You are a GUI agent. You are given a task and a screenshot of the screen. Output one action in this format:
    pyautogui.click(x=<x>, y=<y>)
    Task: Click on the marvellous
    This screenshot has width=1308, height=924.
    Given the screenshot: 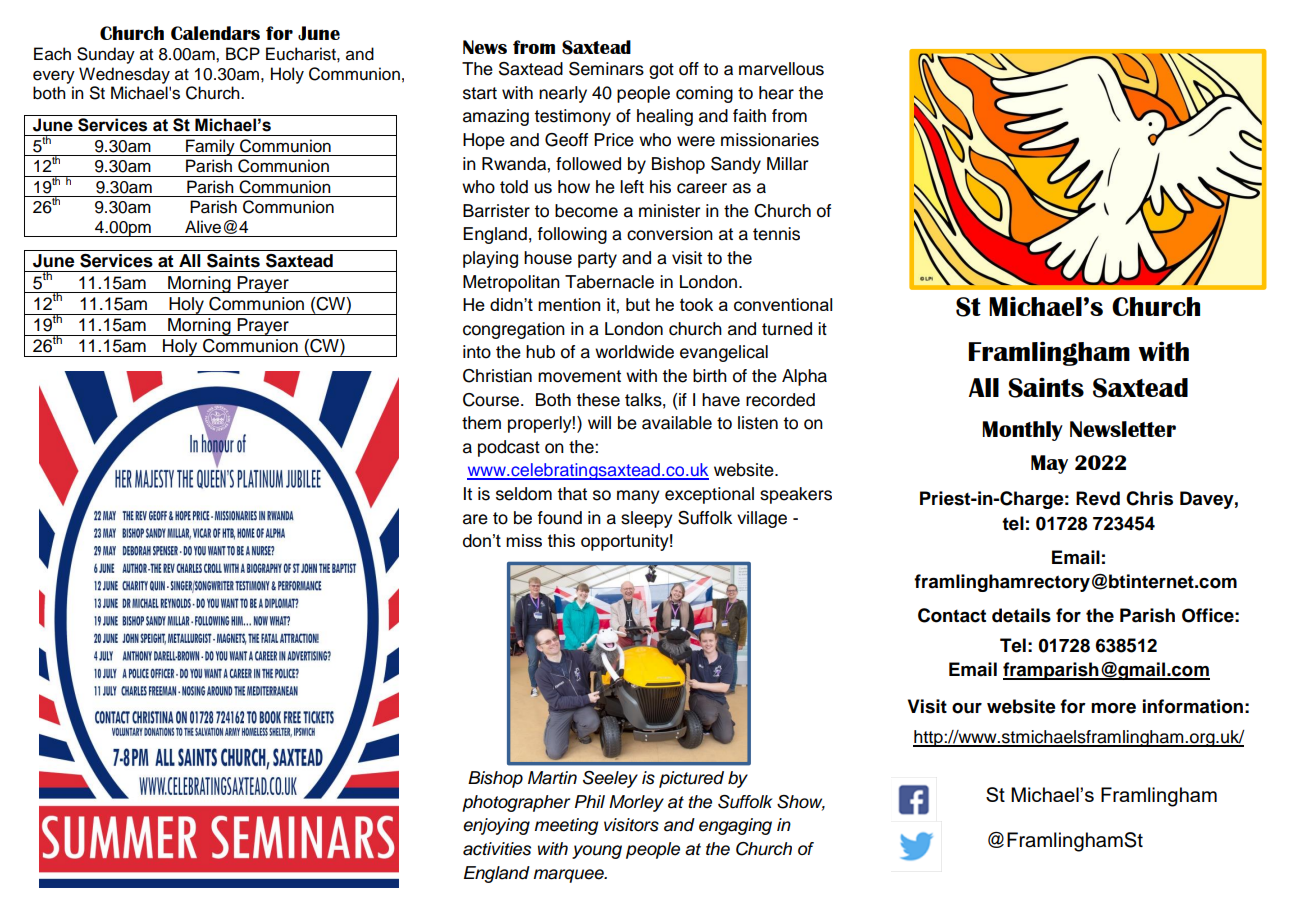 What is the action you would take?
    pyautogui.click(x=781, y=69)
